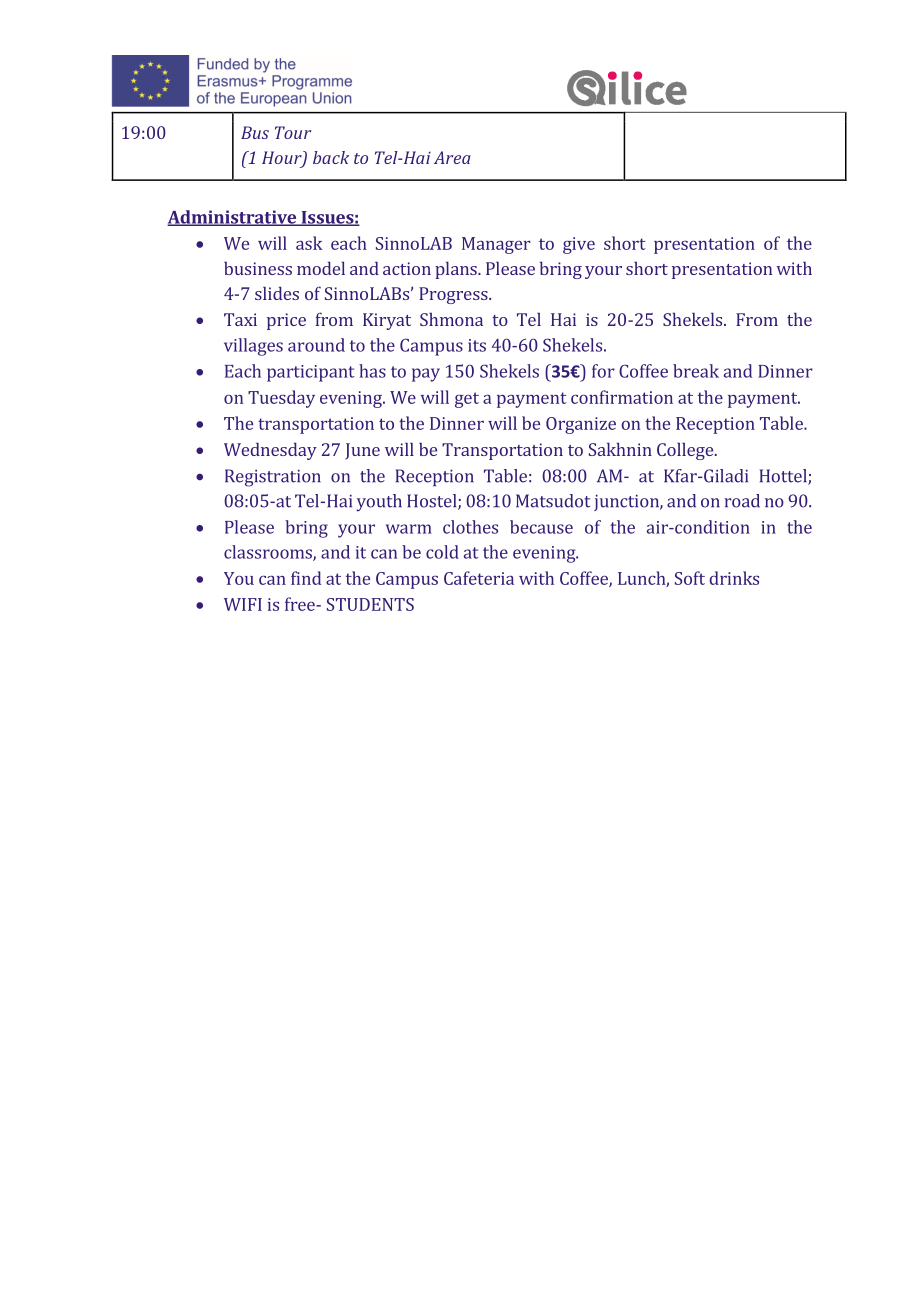  Describe the element at coordinates (311, 373) in the document. I see `participant` at that location.
